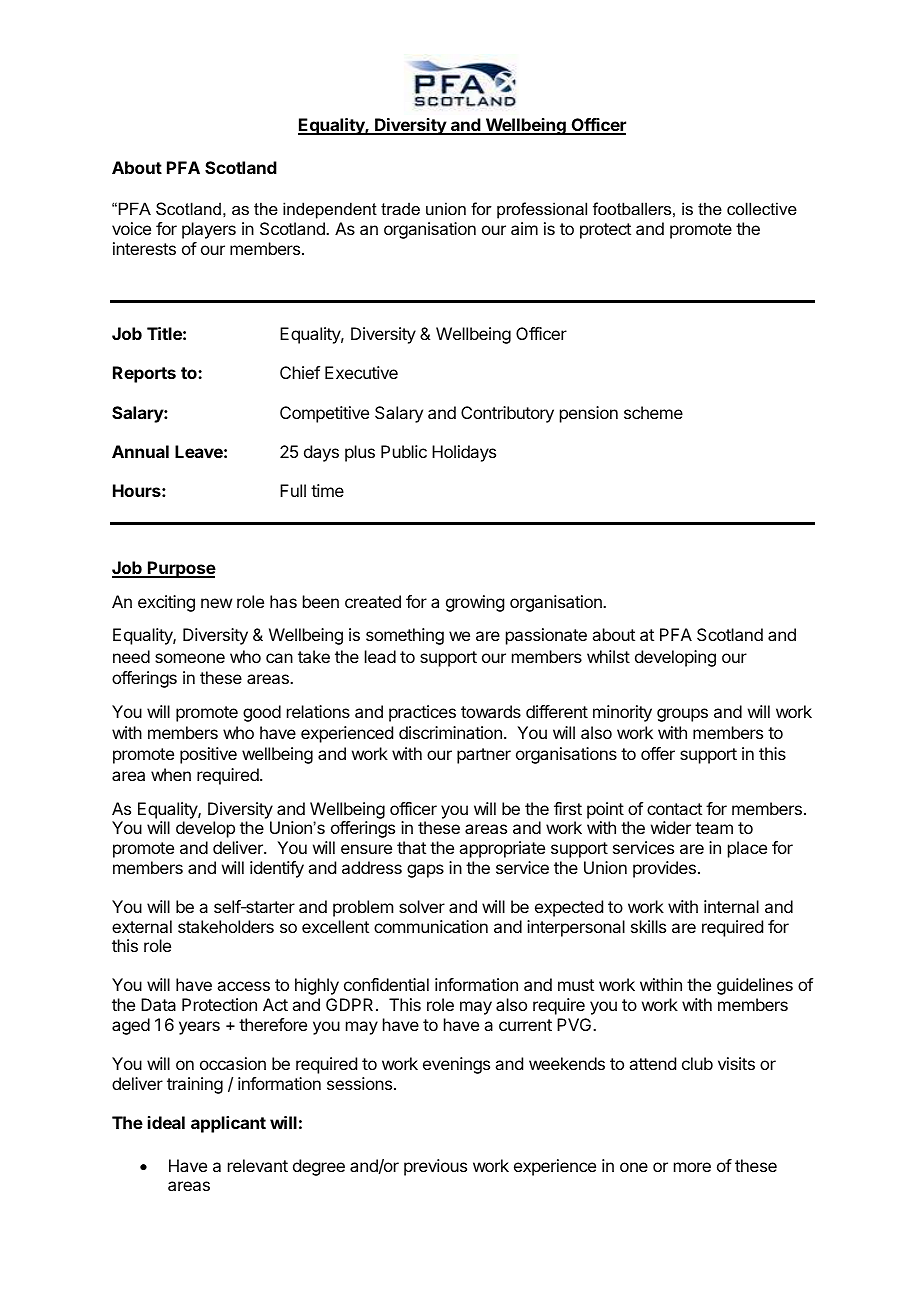  Describe the element at coordinates (208, 755) in the screenshot. I see `positive` at that location.
